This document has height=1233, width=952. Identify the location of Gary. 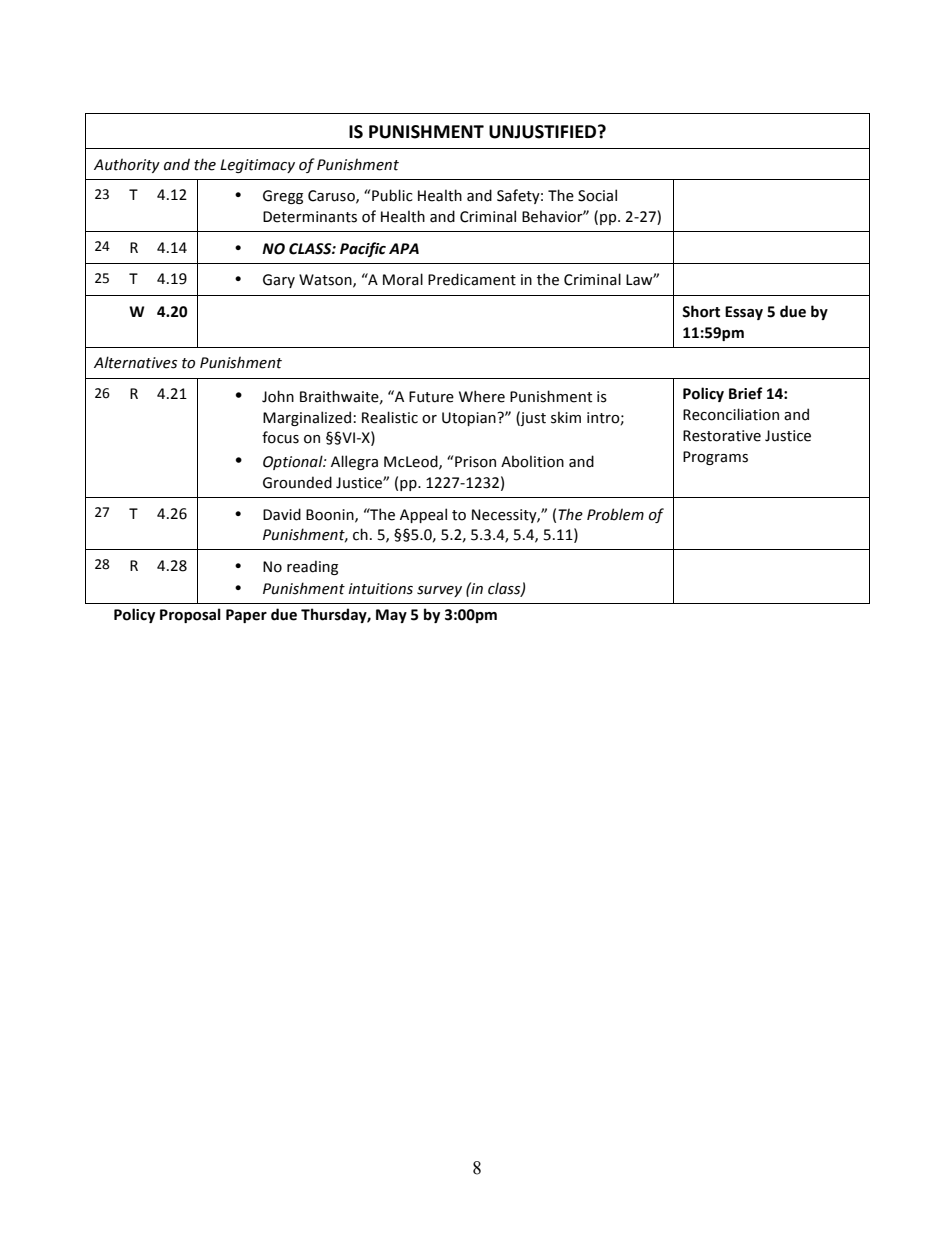
(279, 281).
